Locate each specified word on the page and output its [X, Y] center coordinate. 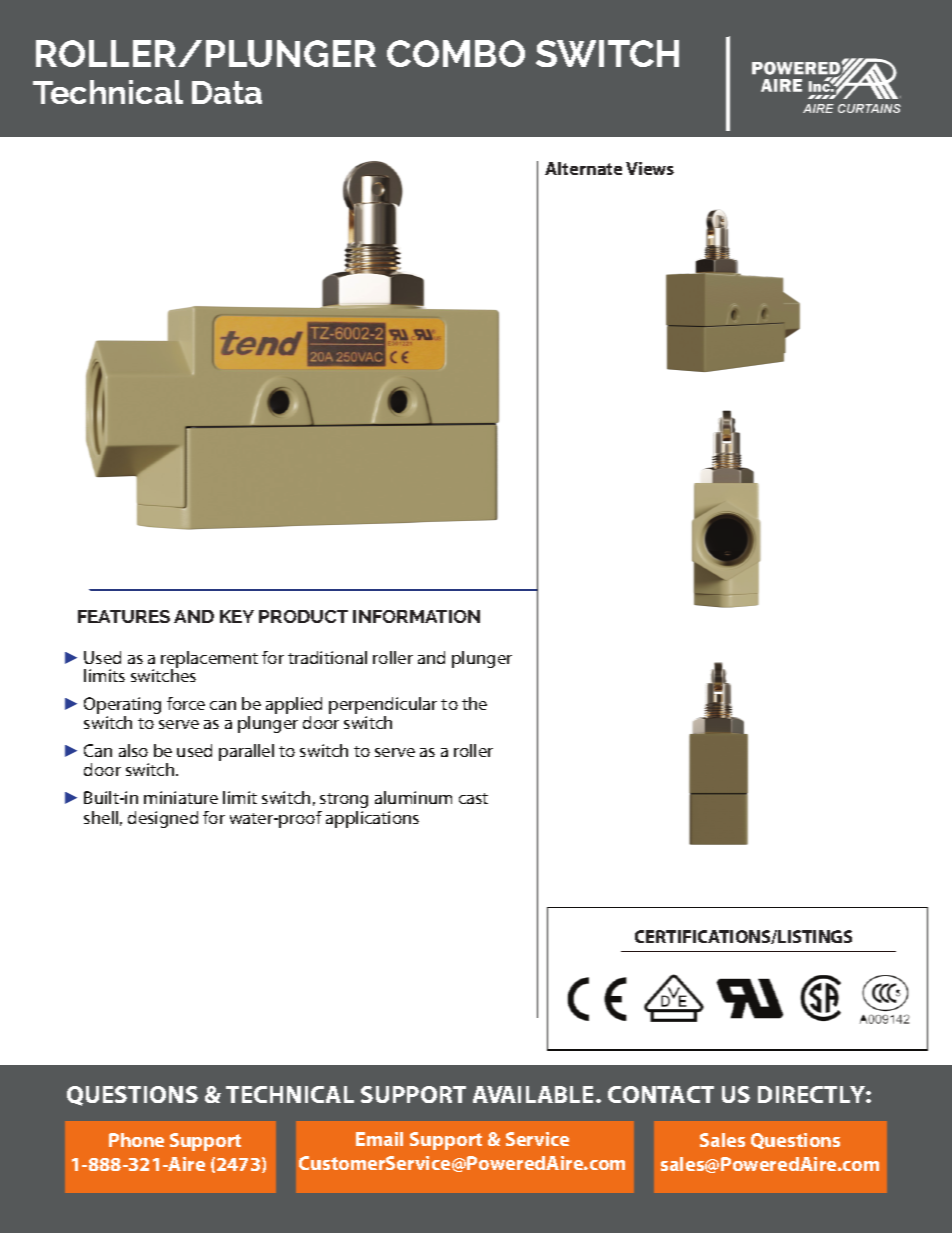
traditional [327, 657]
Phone [136, 1140]
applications [372, 819]
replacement [209, 660]
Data [227, 92]
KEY [237, 616]
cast [473, 798]
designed [163, 819]
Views [650, 168]
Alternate [583, 168]
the [474, 703]
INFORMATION [416, 616]
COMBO [456, 53]
